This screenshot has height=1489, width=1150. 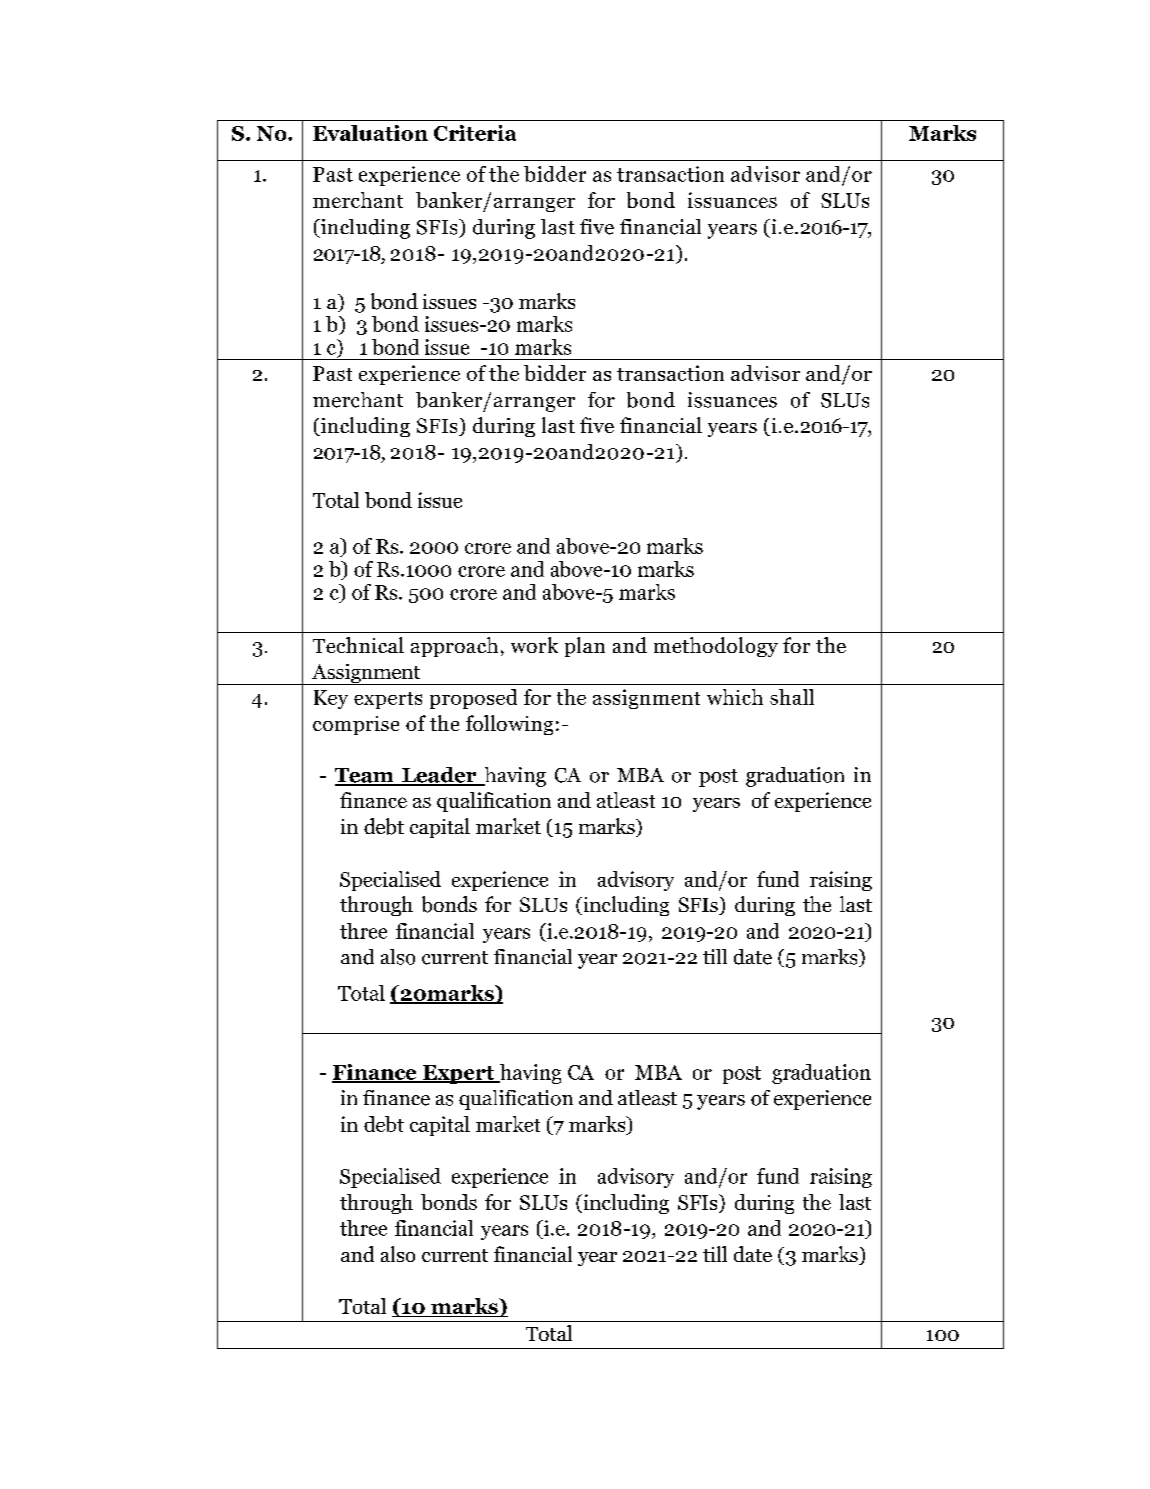 I want to click on Evaluation, so click(x=370, y=133).
